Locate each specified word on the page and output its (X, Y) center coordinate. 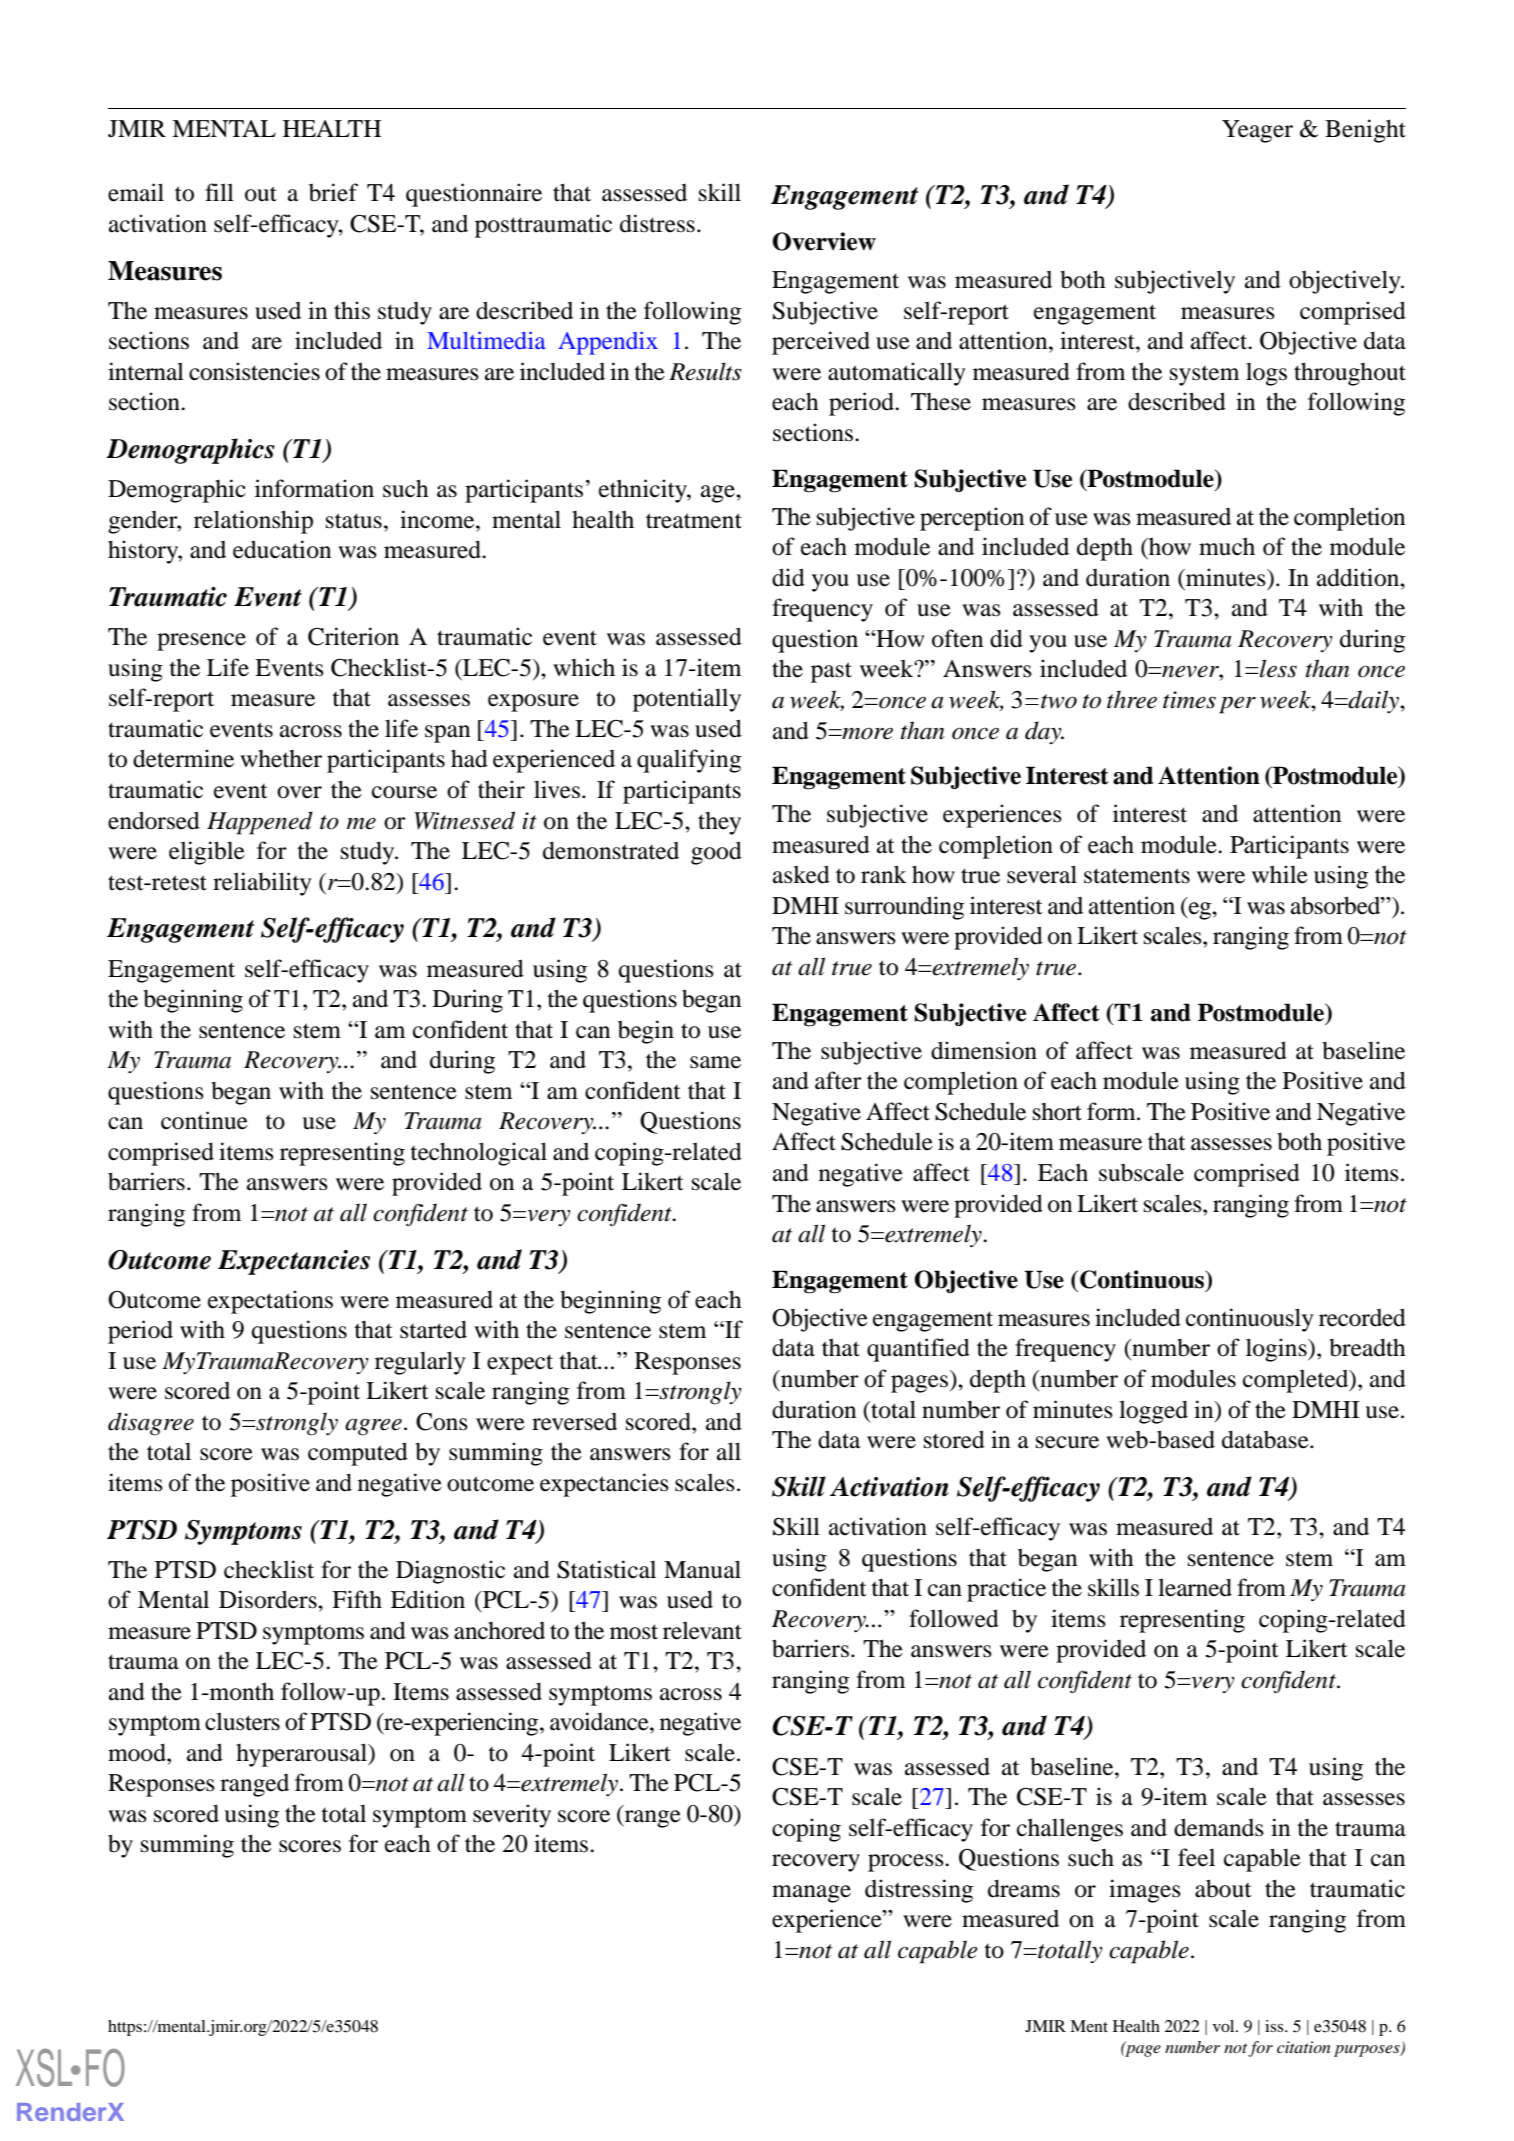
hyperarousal (303, 1755)
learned (1195, 1587)
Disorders (269, 1599)
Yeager (1257, 131)
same (715, 1062)
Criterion (353, 636)
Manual (702, 1569)
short (1057, 1112)
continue (204, 1120)
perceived (821, 343)
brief (333, 192)
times (1189, 700)
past (831, 672)
